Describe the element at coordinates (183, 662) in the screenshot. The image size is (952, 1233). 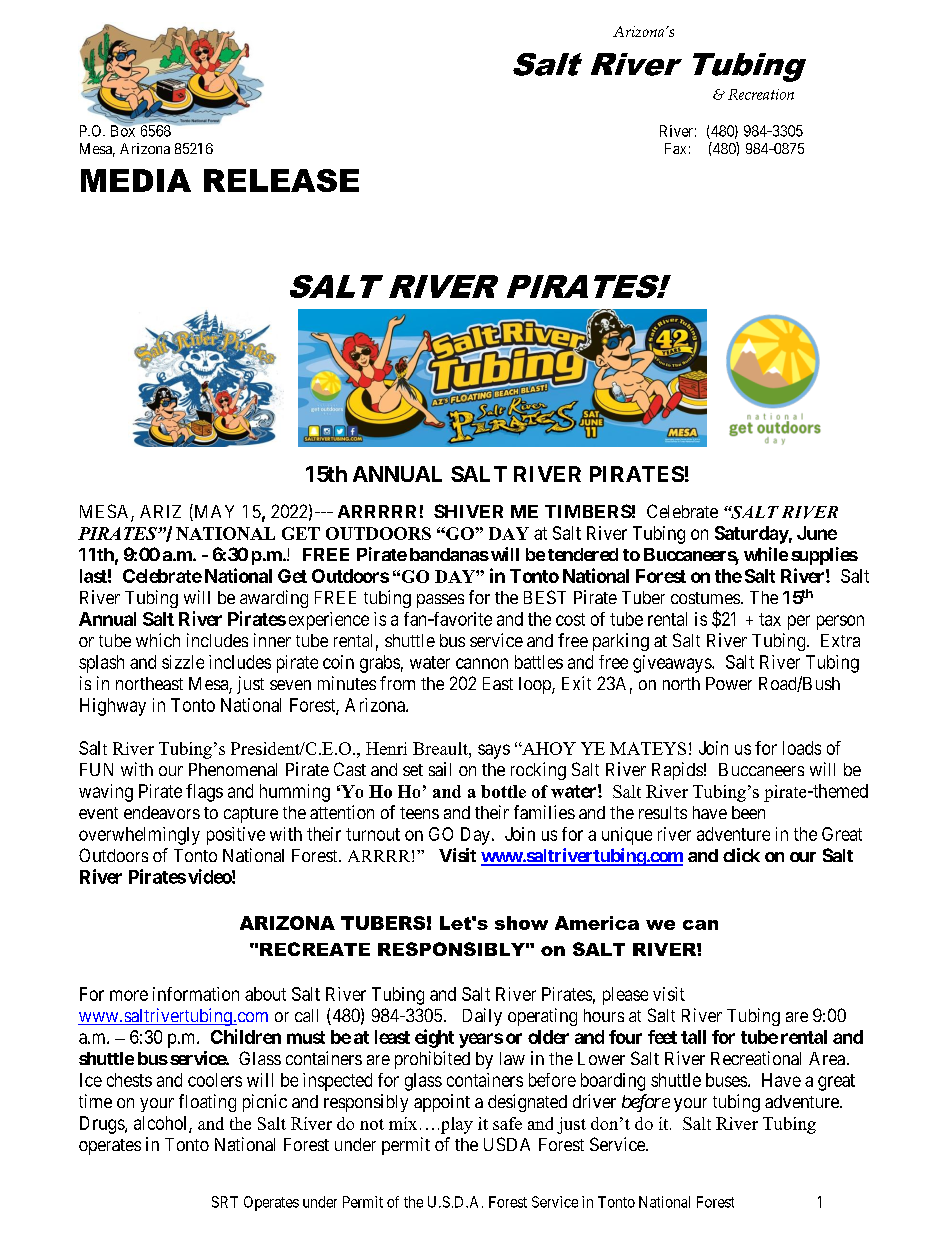
I see `sizzle` at that location.
